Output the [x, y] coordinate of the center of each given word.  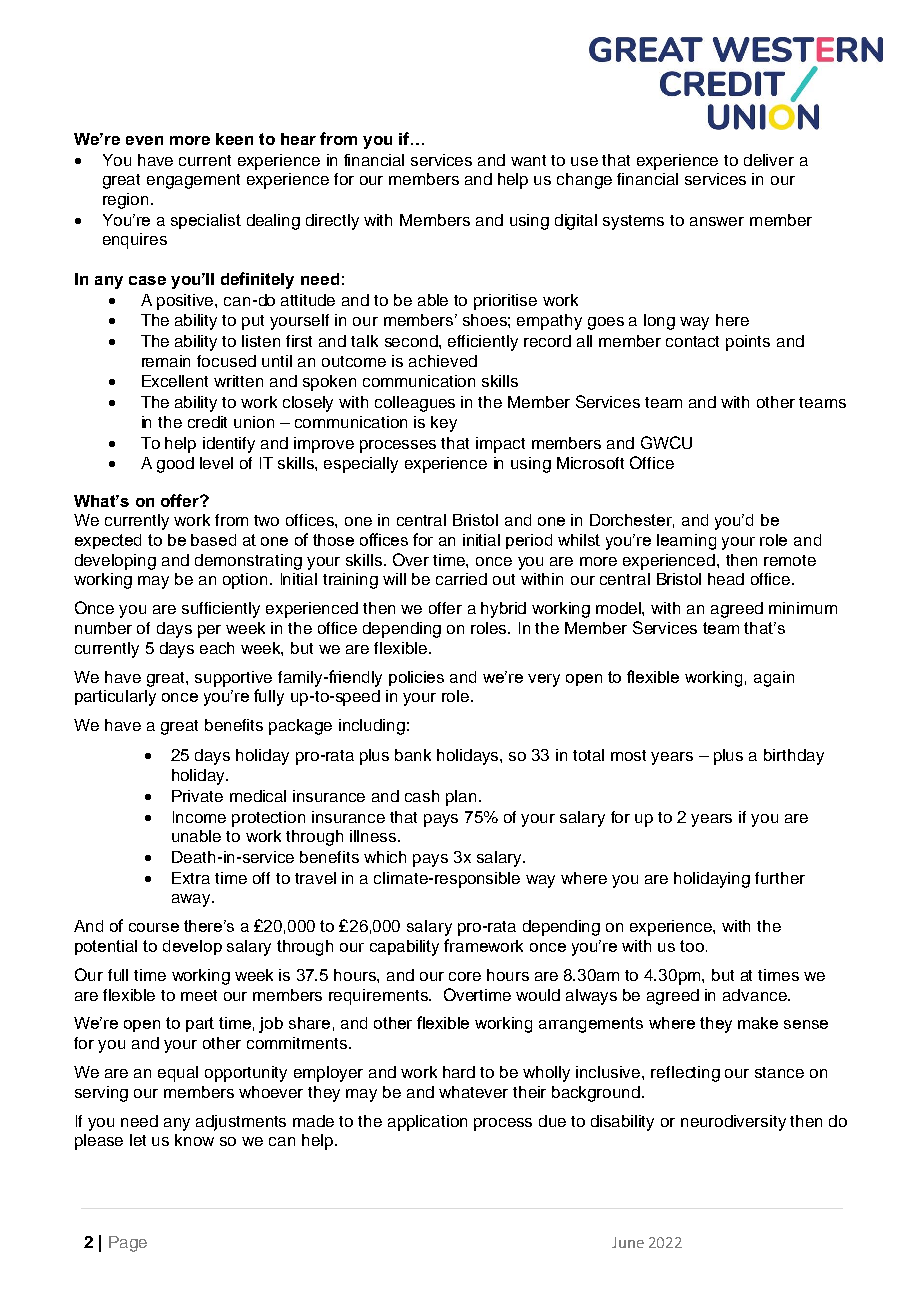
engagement [193, 181]
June [628, 1242]
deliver [769, 160]
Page [128, 1244]
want [528, 160]
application [427, 1123]
